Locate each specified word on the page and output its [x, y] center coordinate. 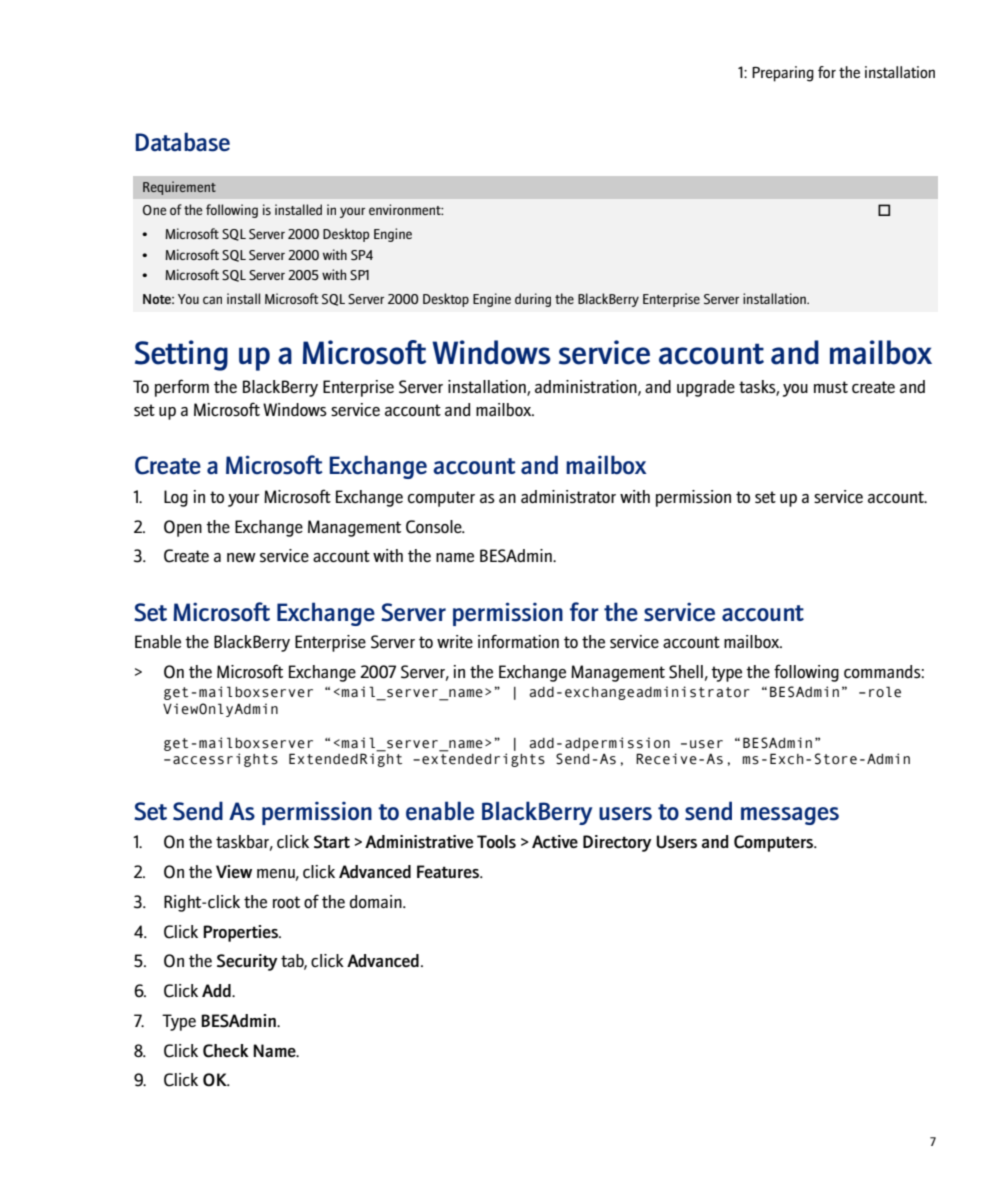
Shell [686, 672]
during [533, 300]
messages [790, 816]
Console [435, 527]
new [241, 557]
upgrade [706, 388]
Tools [496, 841]
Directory [617, 843]
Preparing [783, 74]
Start [332, 842]
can [212, 300]
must [831, 387]
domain [377, 901]
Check [226, 1051]
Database [182, 142]
